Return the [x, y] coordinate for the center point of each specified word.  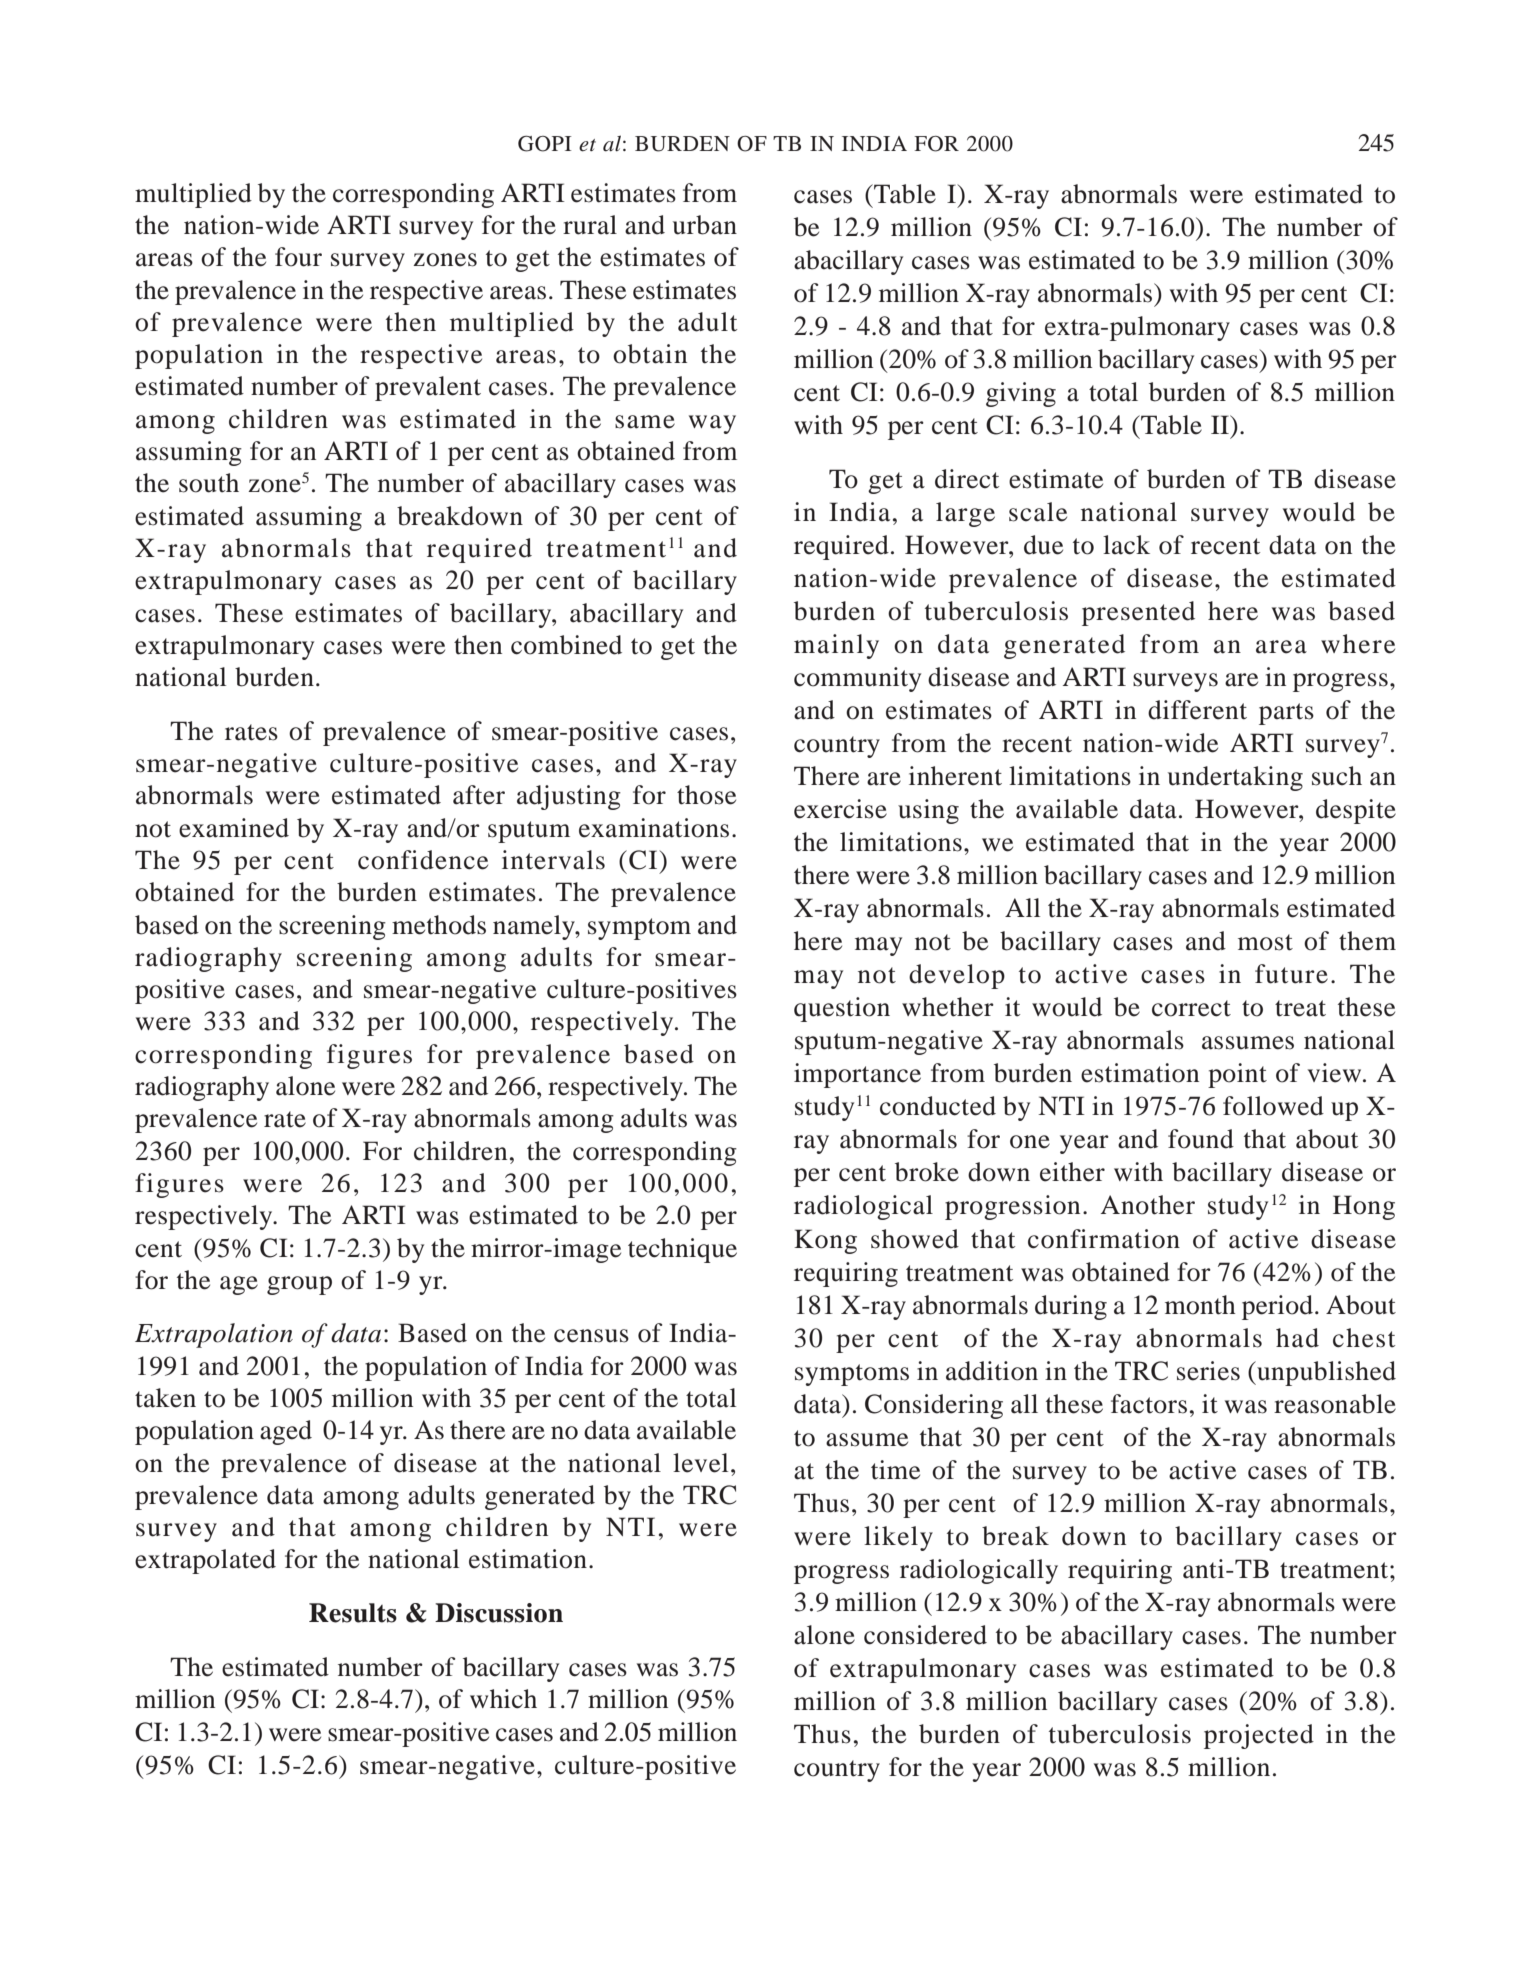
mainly [836, 646]
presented [1138, 613]
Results [353, 1613]
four [298, 257]
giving [1021, 394]
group [299, 1285]
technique [682, 1250]
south [209, 483]
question [842, 1009]
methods [439, 925]
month [1200, 1305]
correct [1191, 1008]
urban [705, 225]
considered [925, 1635]
